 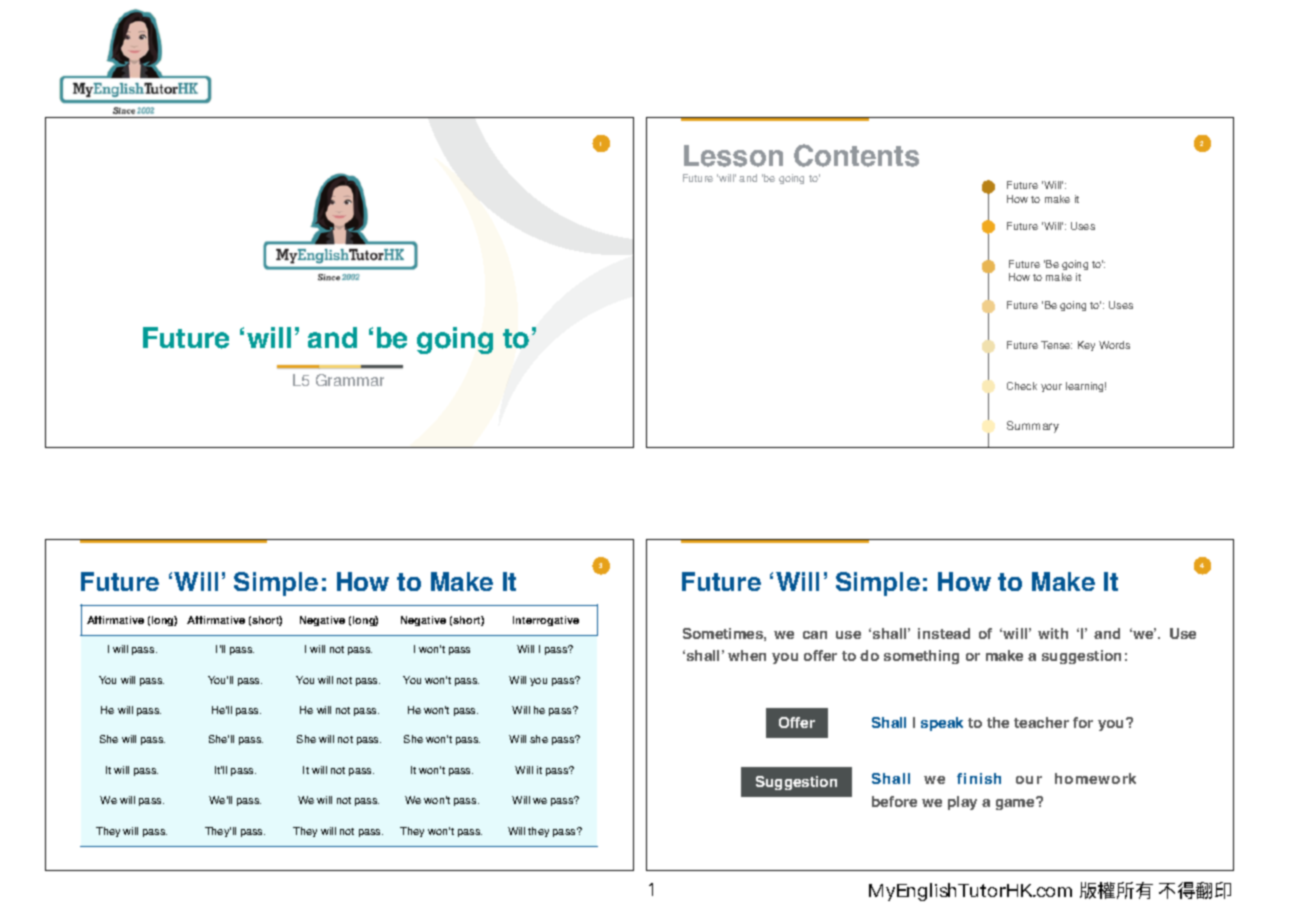 What do you see at coordinates (1056, 345) in the page?
I see `Tense` at bounding box center [1056, 345].
